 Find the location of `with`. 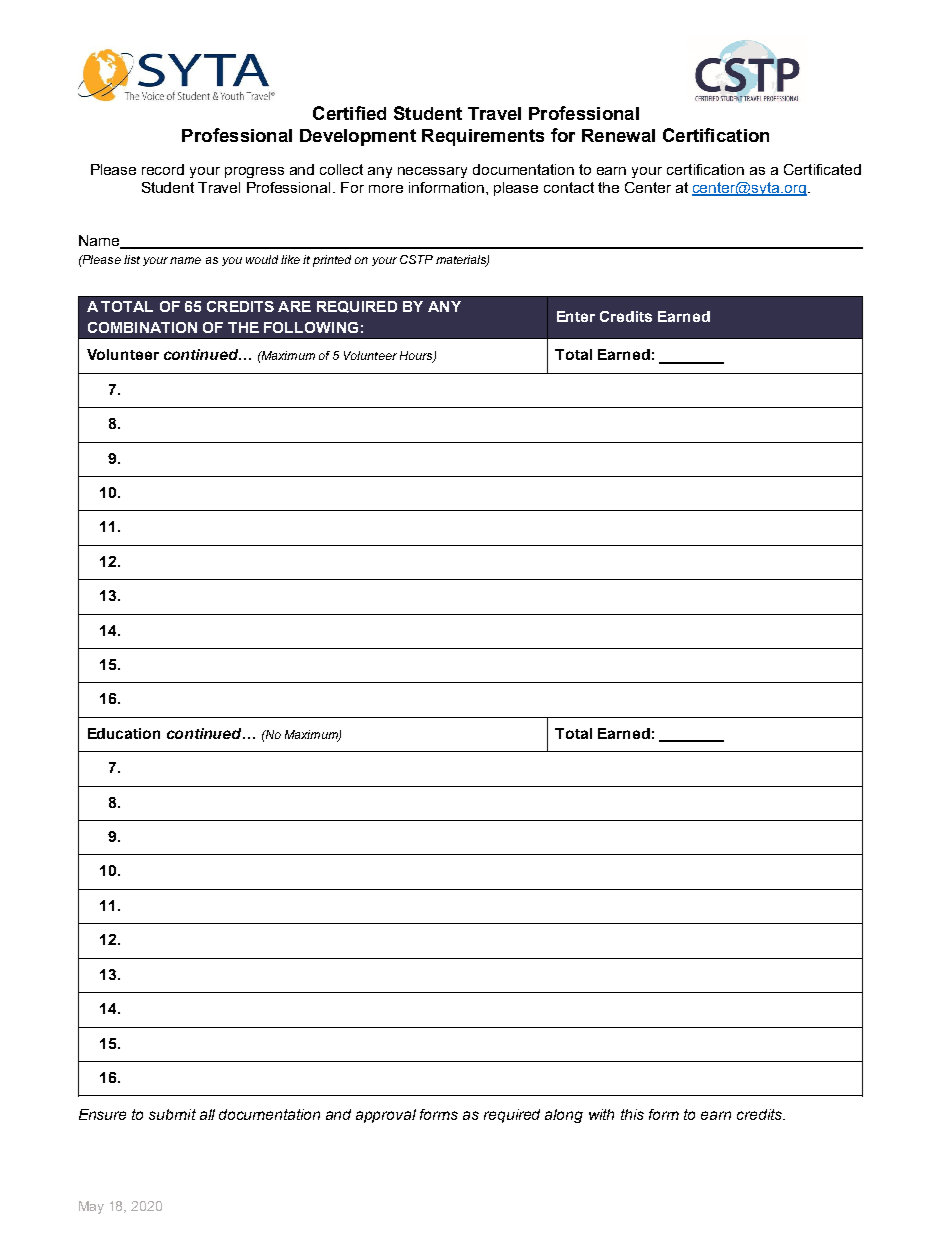

with is located at coordinates (601, 1114).
